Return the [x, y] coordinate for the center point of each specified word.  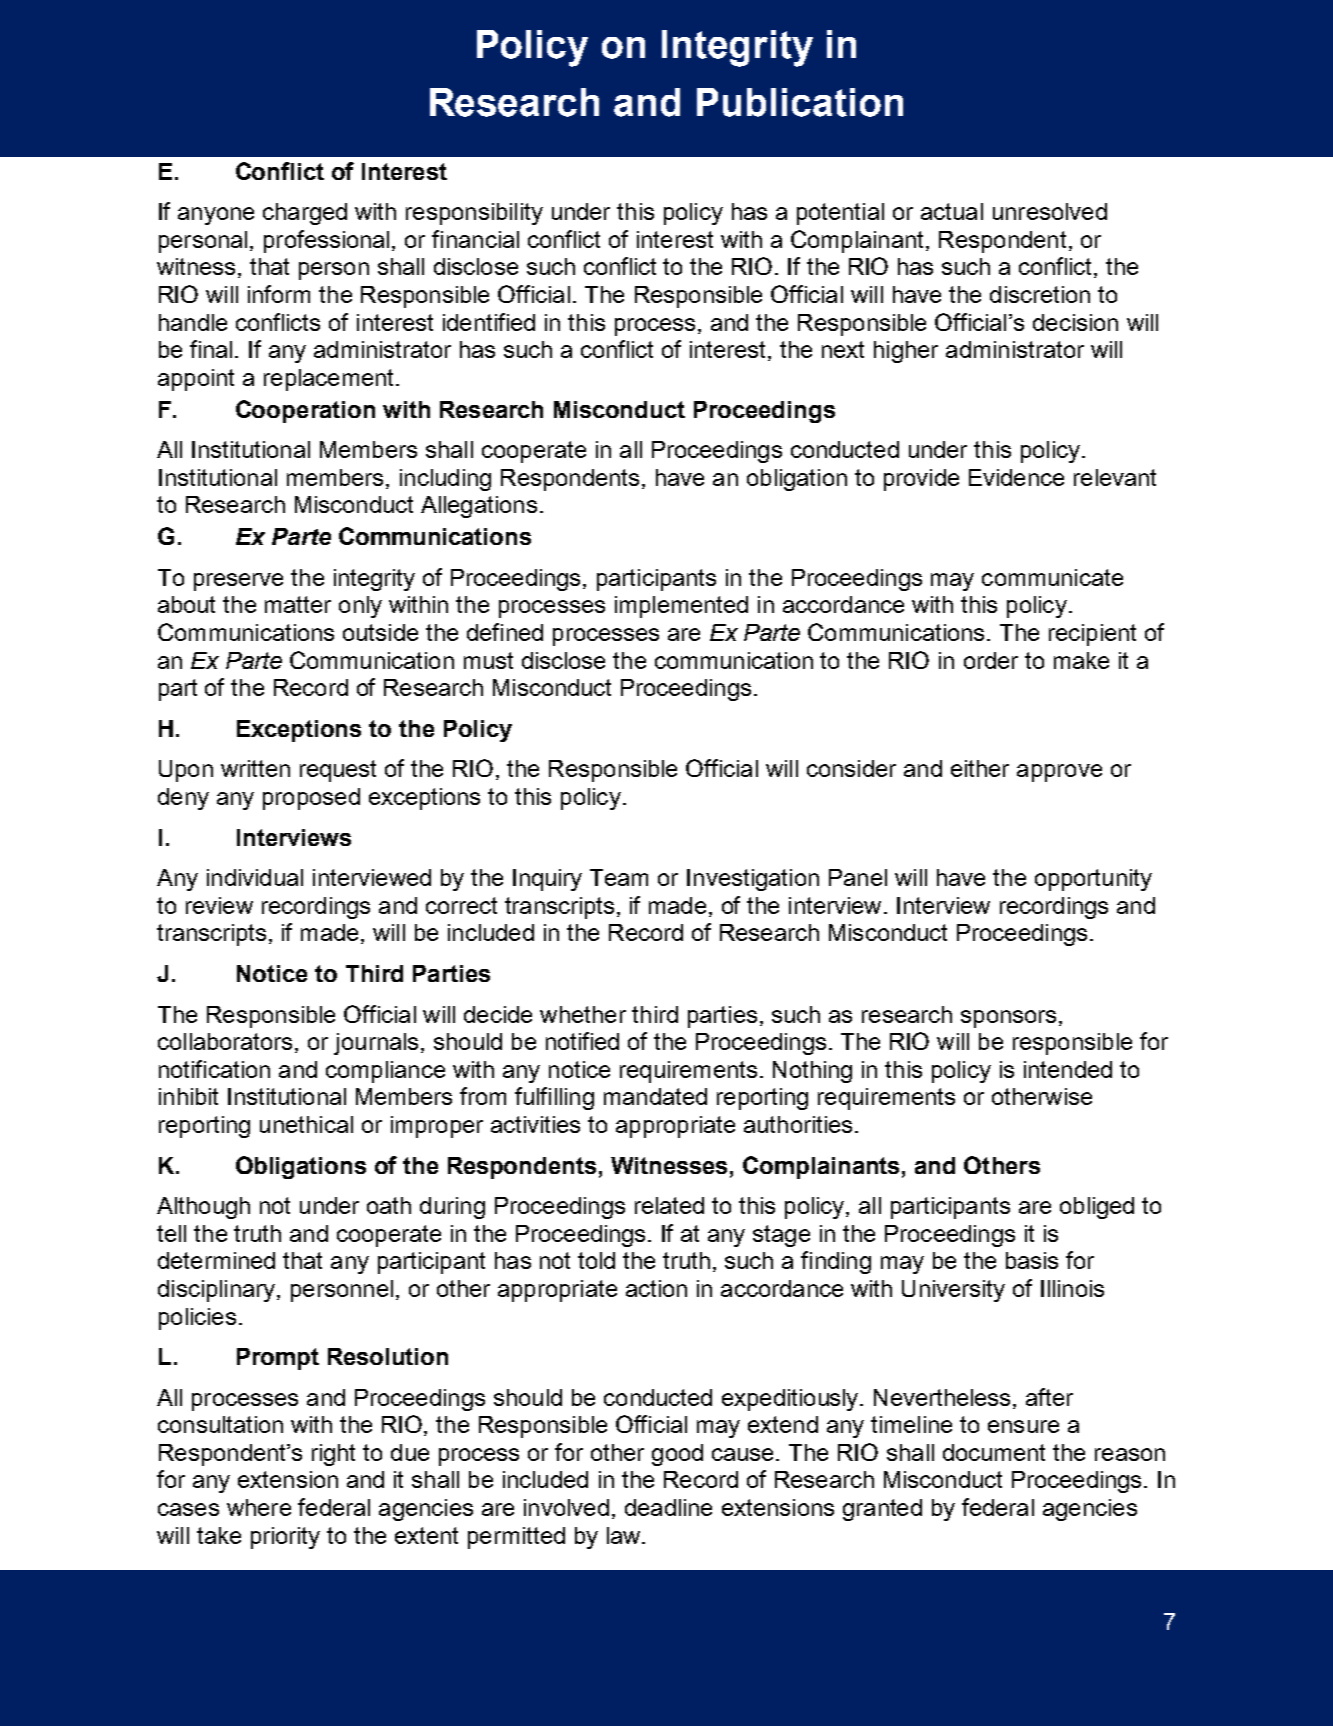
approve [1059, 773]
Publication [800, 102]
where [259, 1507]
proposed [311, 799]
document [994, 1452]
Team [619, 877]
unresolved [1050, 211]
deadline [668, 1507]
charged [305, 214]
